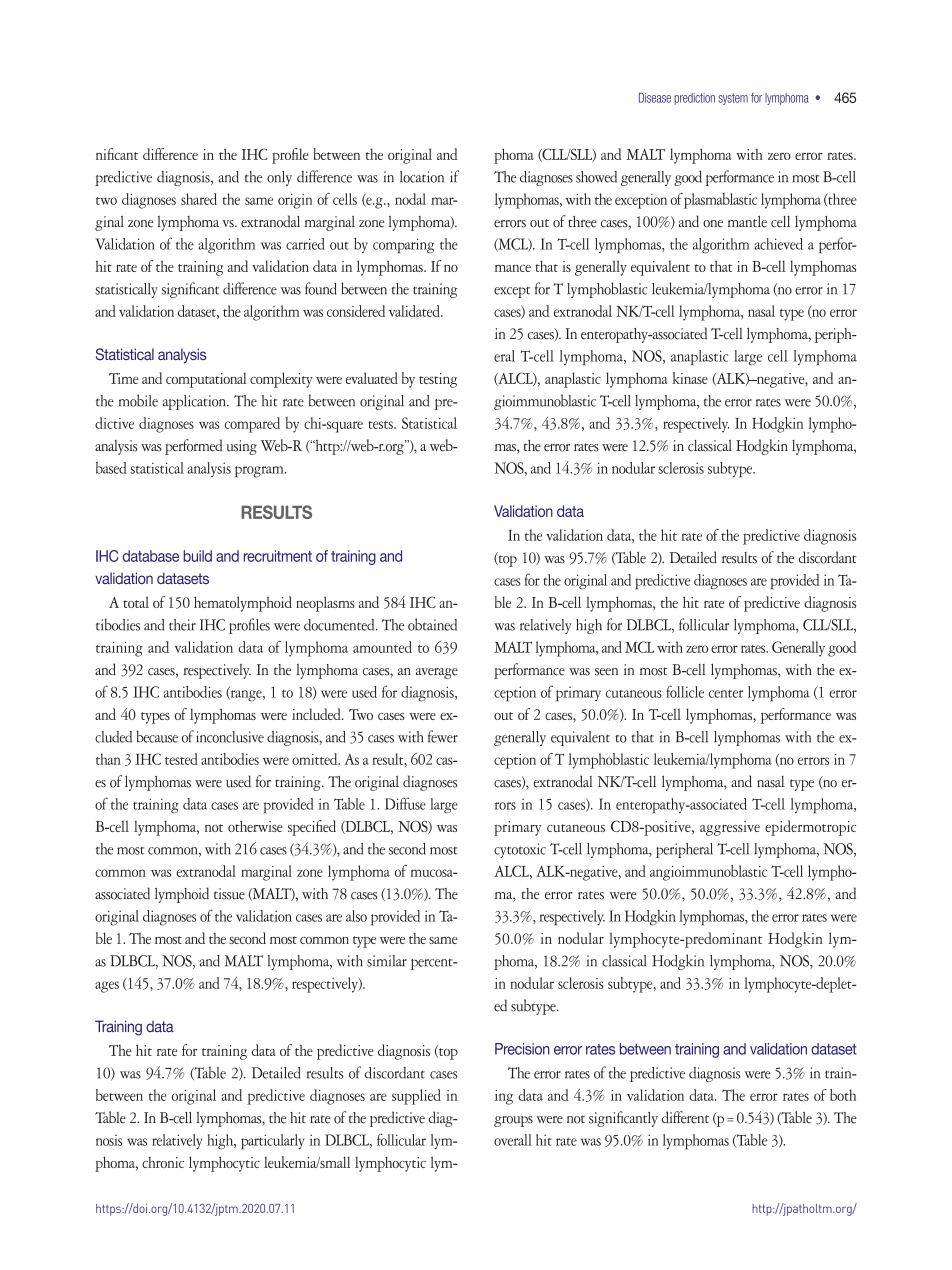 The width and height of the page is (952, 1270). Describe the element at coordinates (513, 1121) in the page. I see `groups` at that location.
